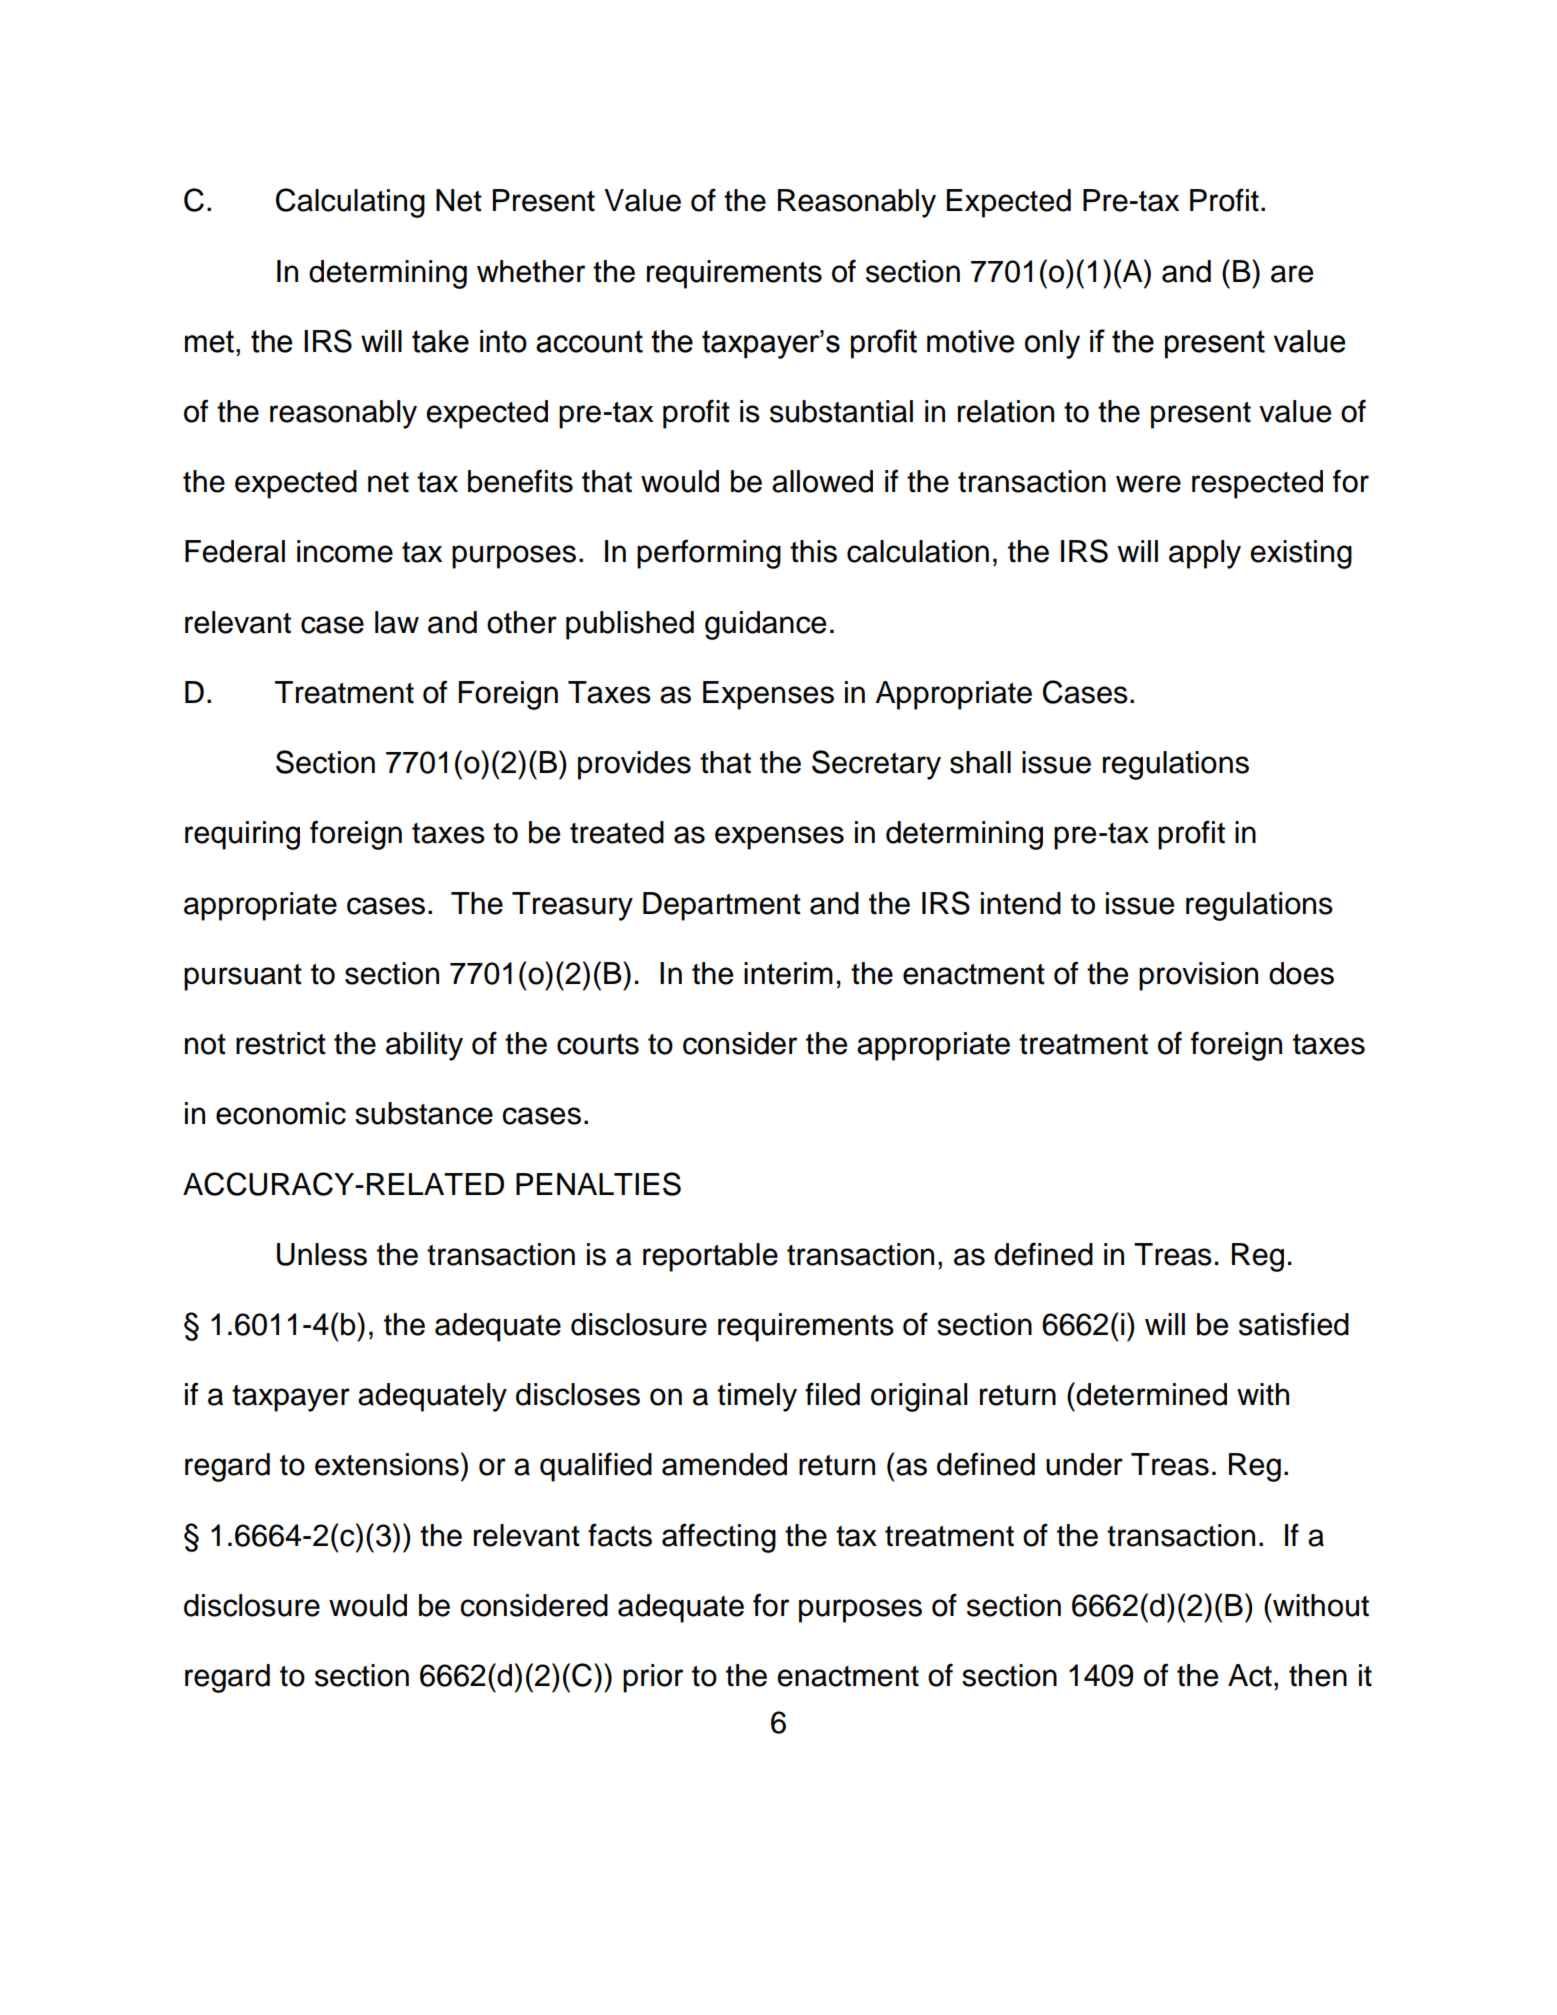  I want to click on guidance, so click(765, 625).
